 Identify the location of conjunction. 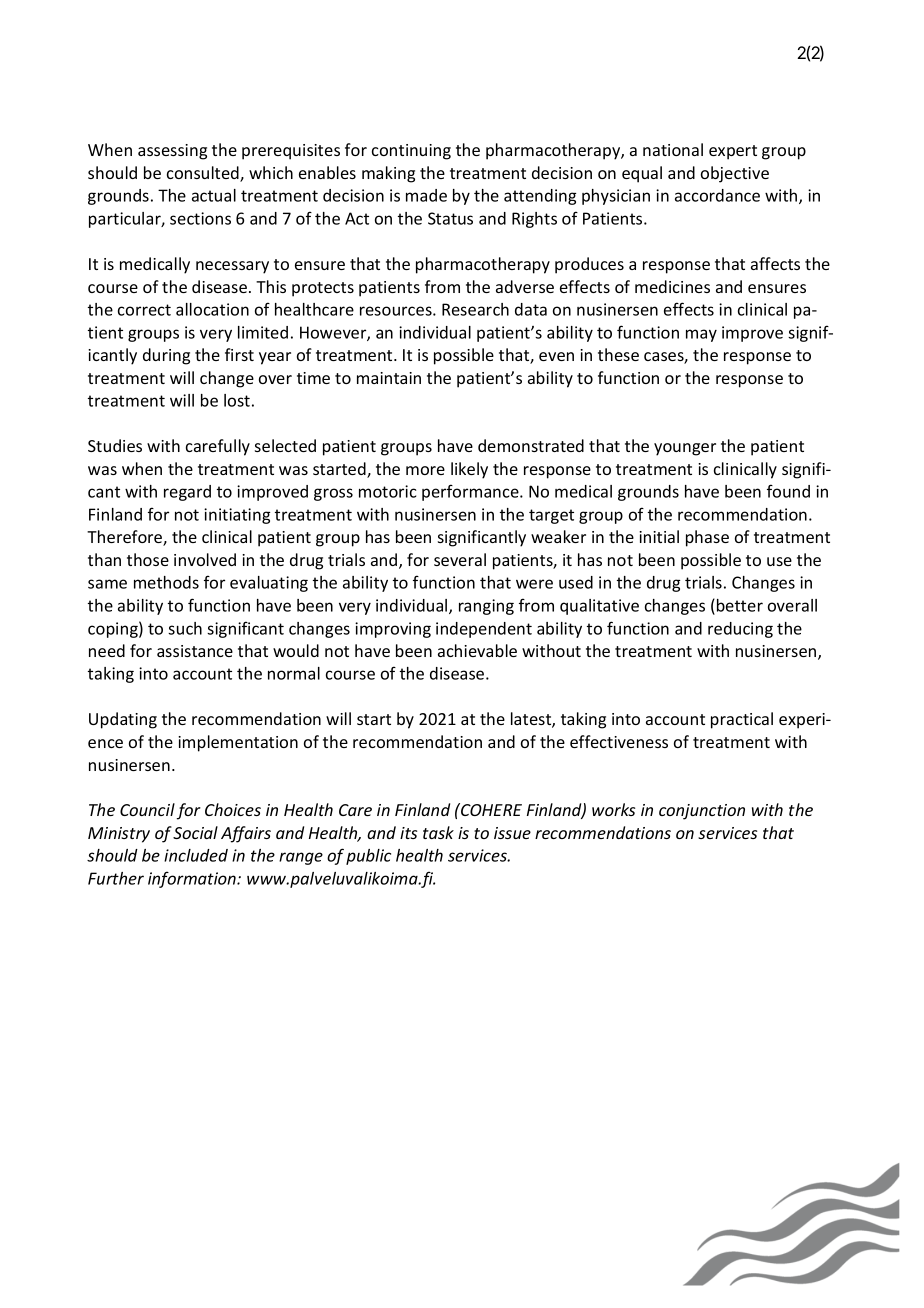
(702, 812).
